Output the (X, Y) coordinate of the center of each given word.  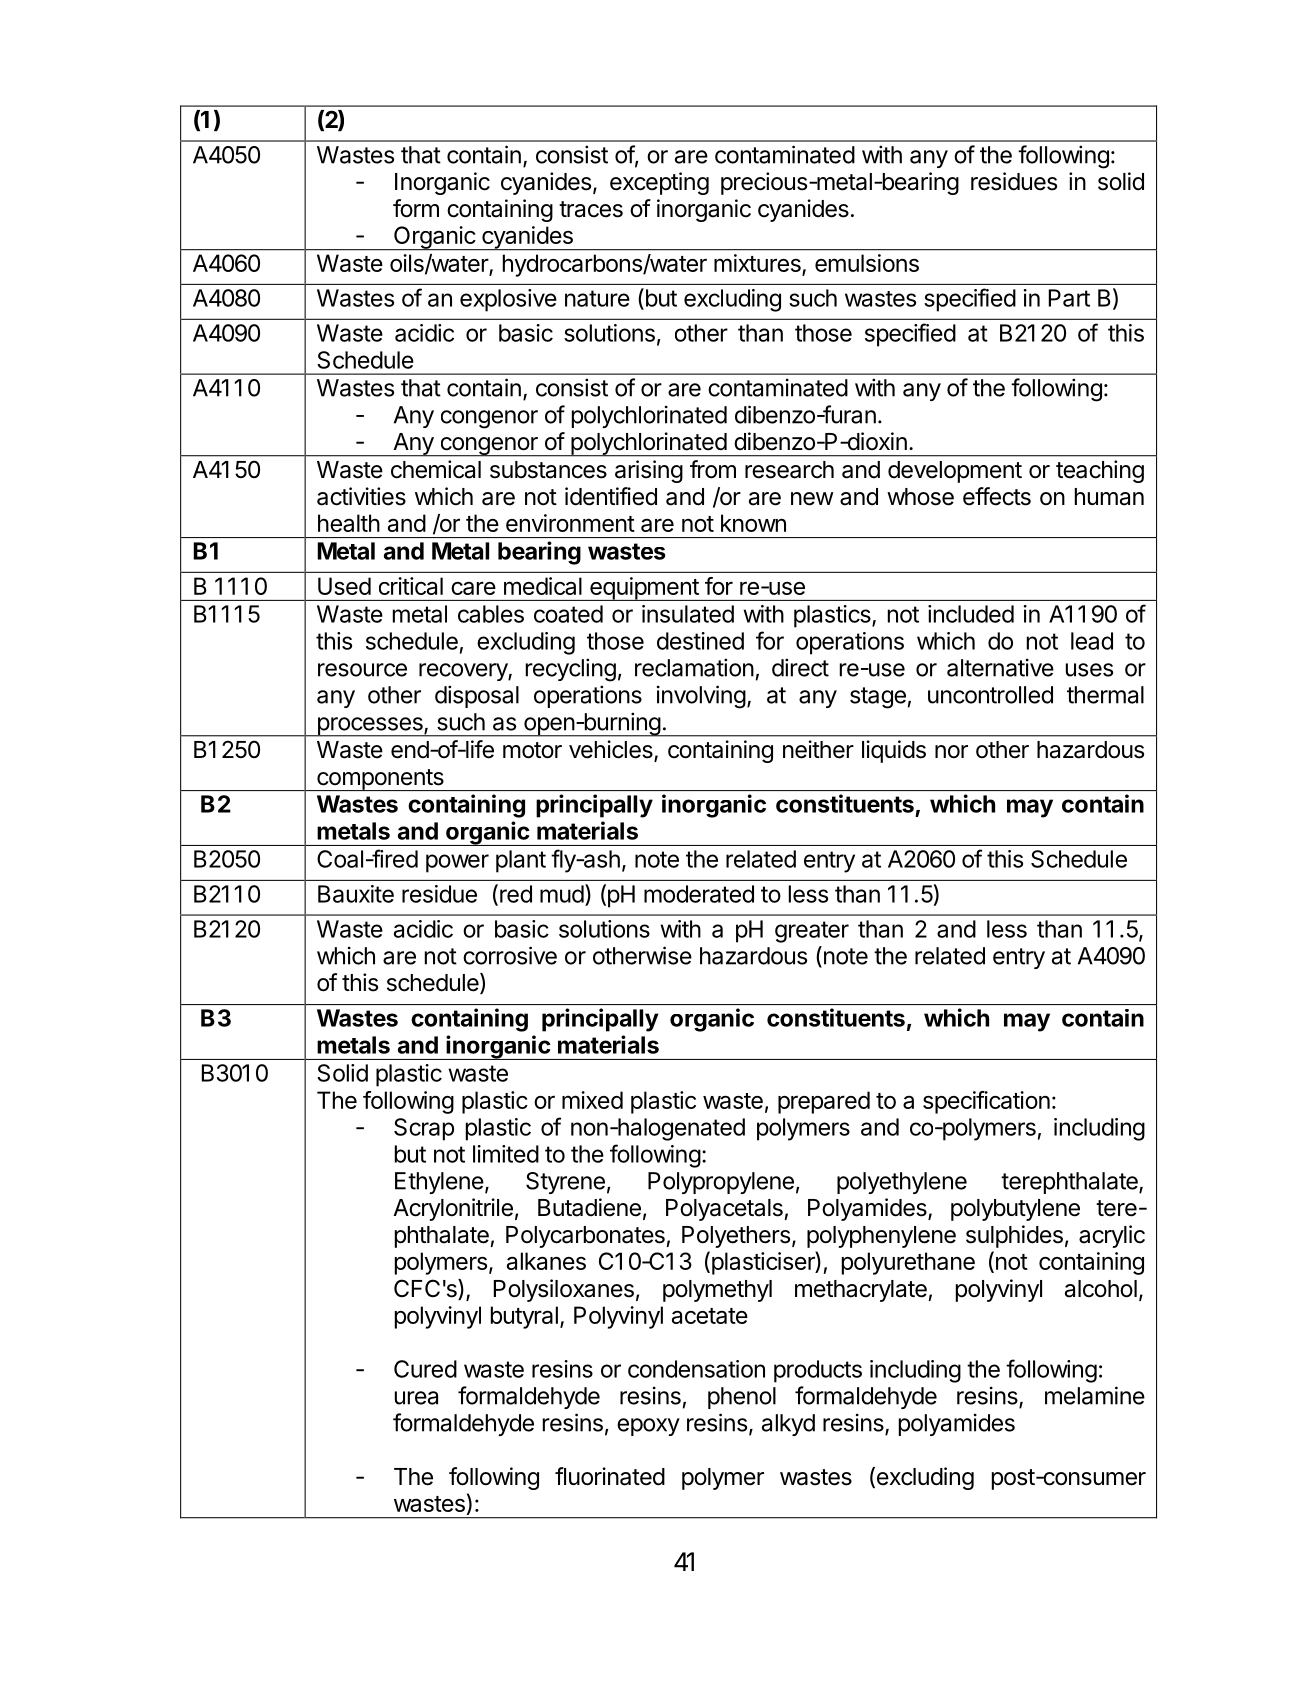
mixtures (758, 264)
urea (416, 1398)
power (457, 863)
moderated (699, 894)
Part (1069, 298)
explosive (508, 300)
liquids (894, 751)
